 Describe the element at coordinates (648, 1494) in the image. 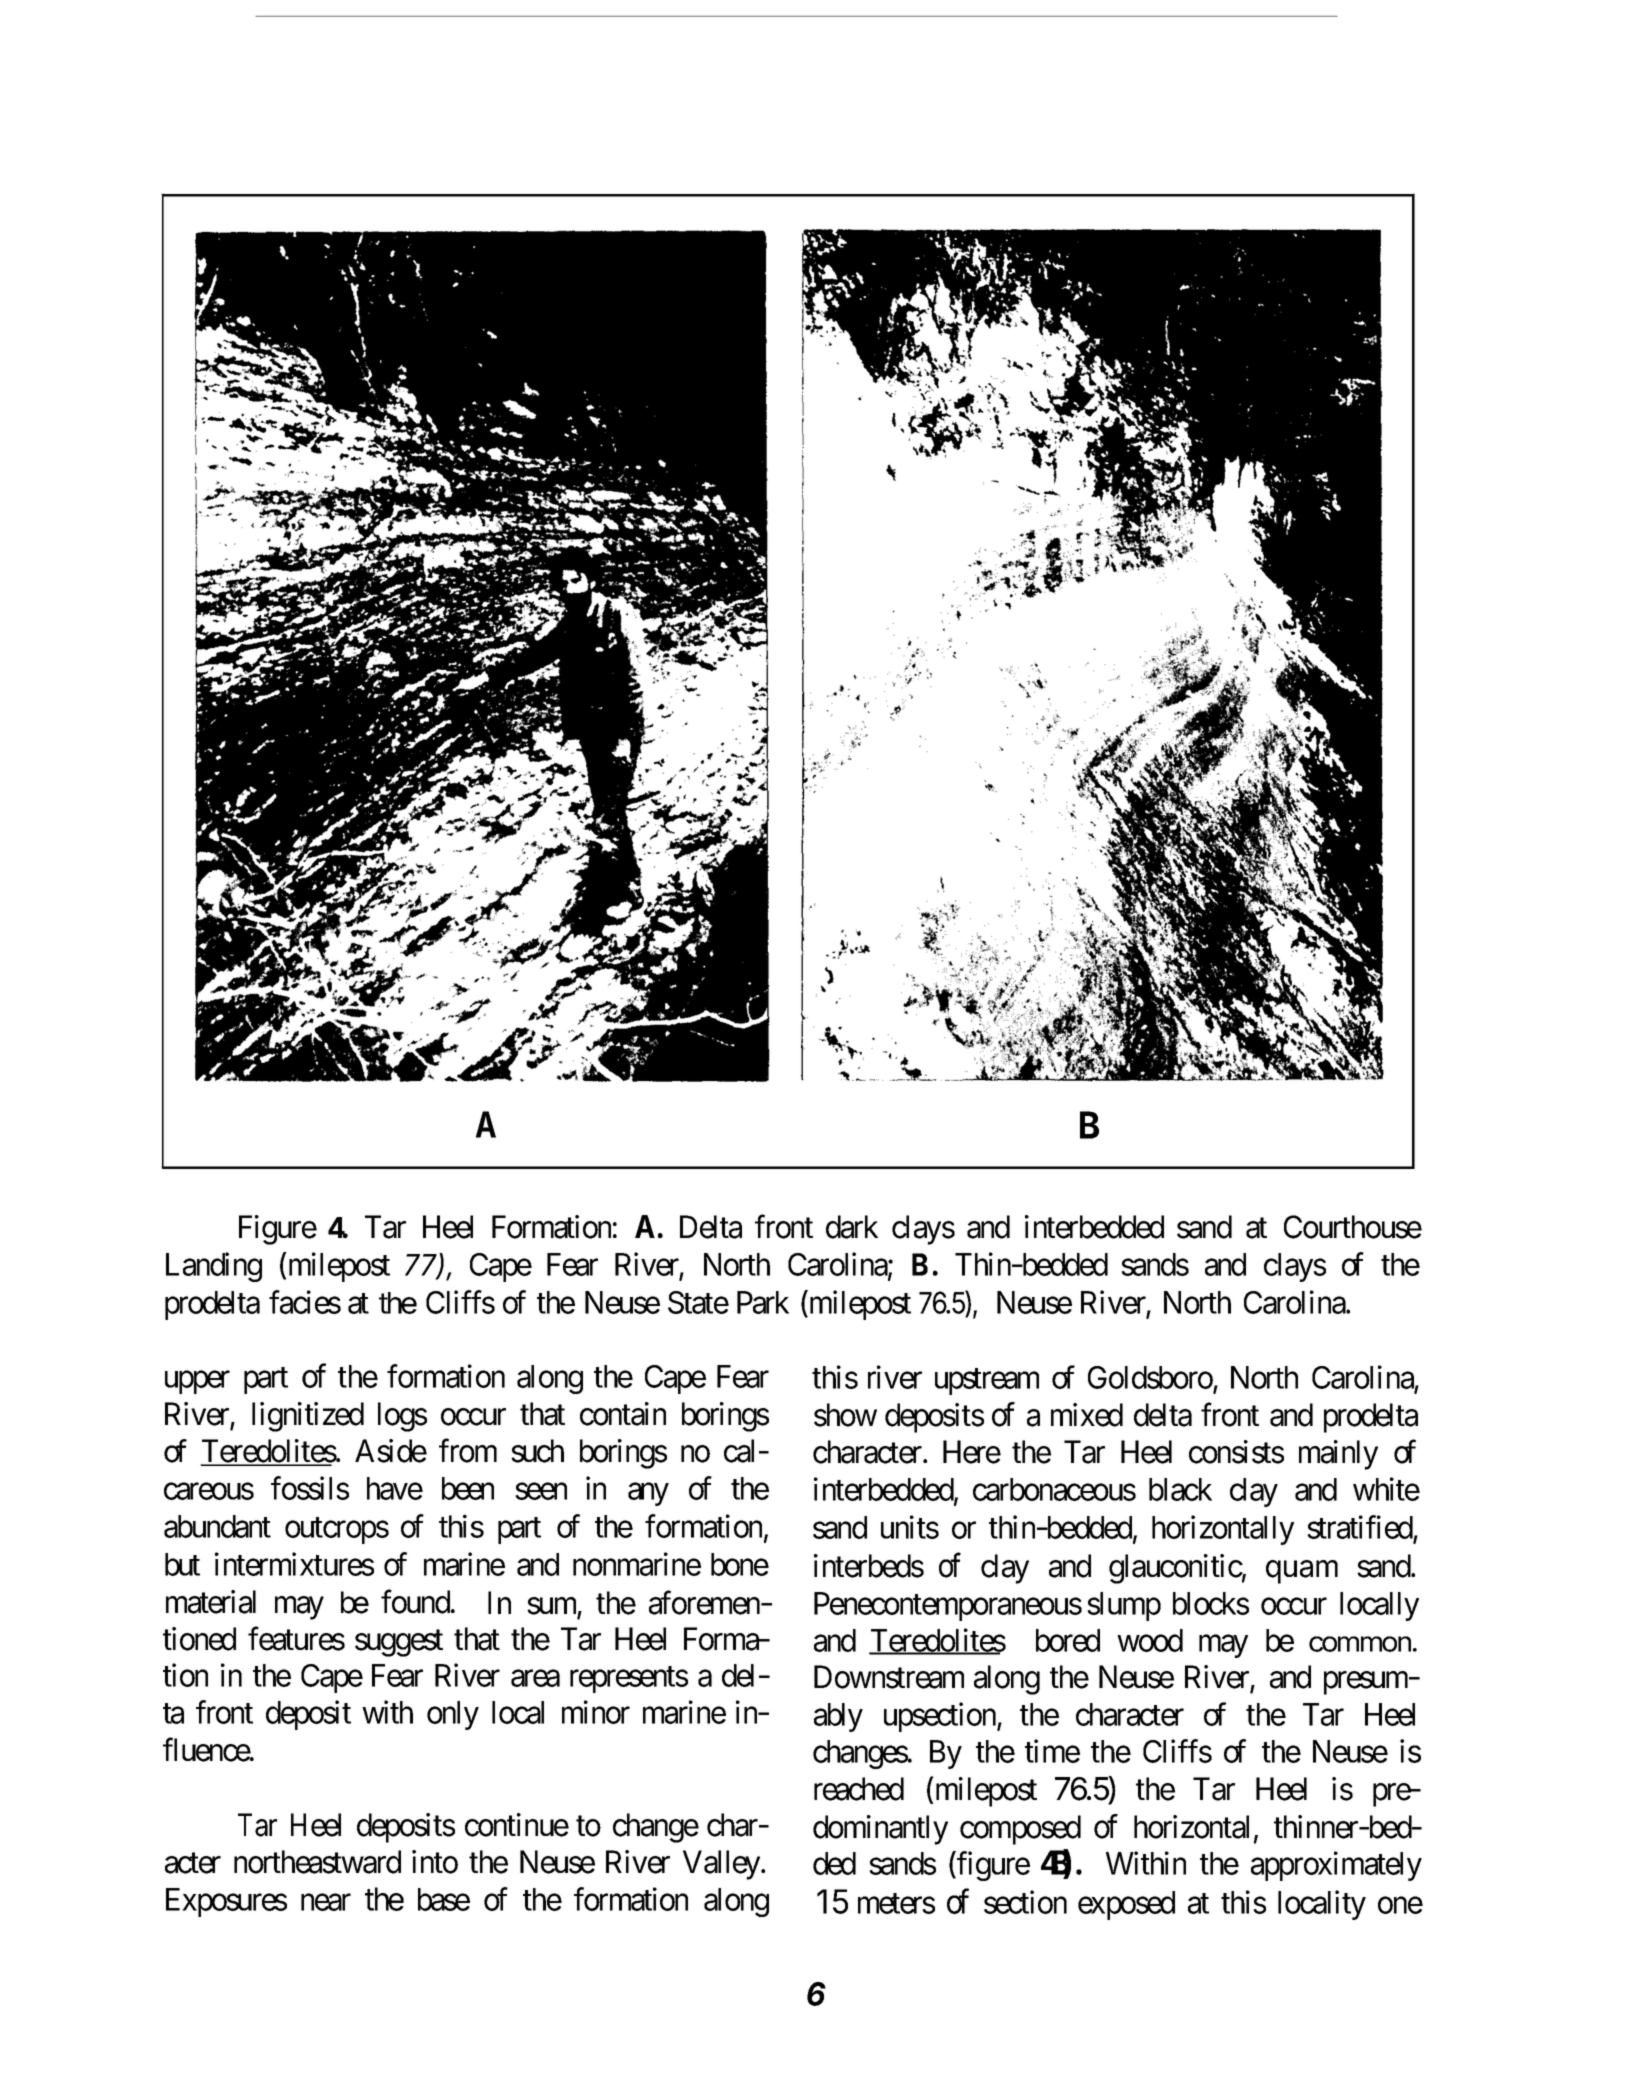

I see `any` at that location.
